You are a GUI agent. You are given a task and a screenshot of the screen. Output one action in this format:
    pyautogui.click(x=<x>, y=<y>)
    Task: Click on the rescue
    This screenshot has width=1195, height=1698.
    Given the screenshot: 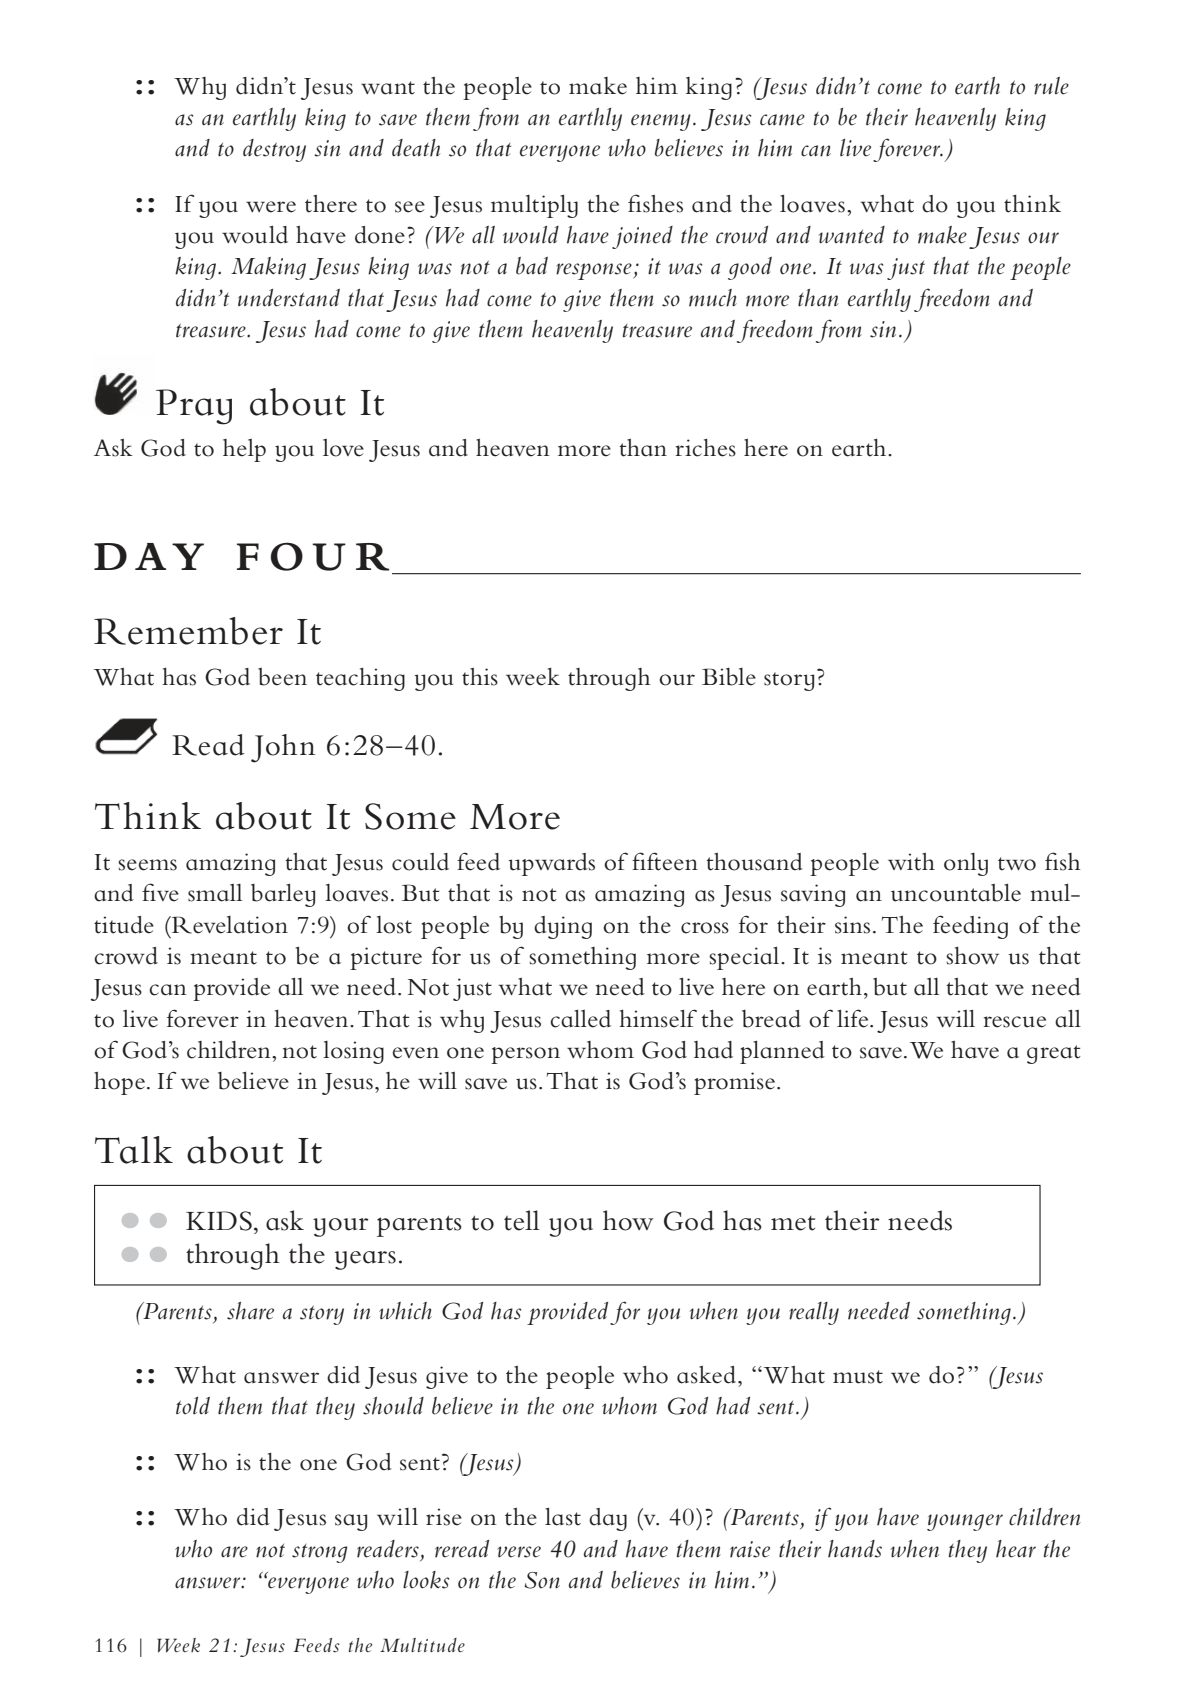 What is the action you would take?
    pyautogui.click(x=1015, y=1022)
